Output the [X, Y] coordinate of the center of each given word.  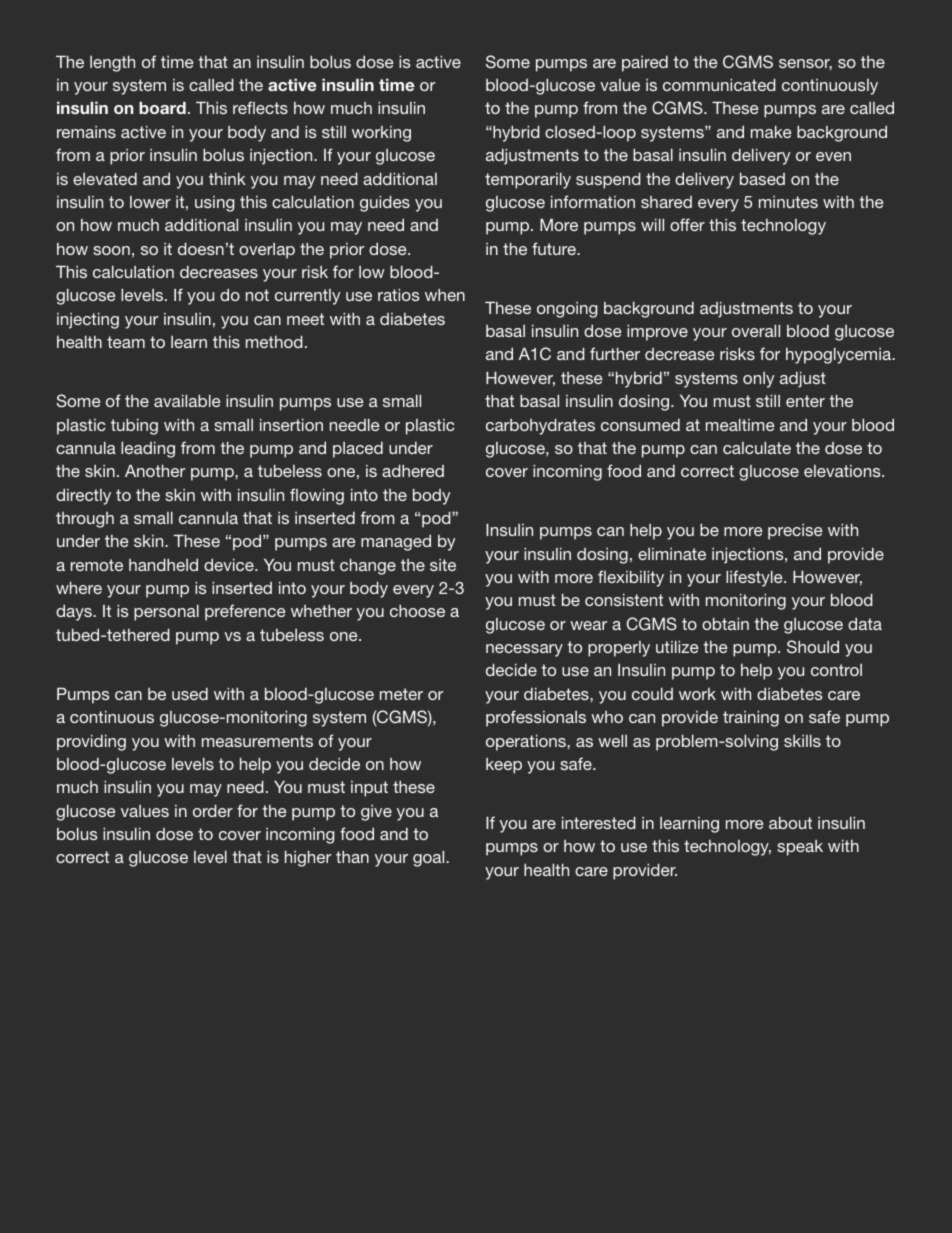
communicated [719, 85]
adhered [413, 471]
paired [645, 64]
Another [155, 471]
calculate [757, 448]
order [213, 811]
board [162, 108]
